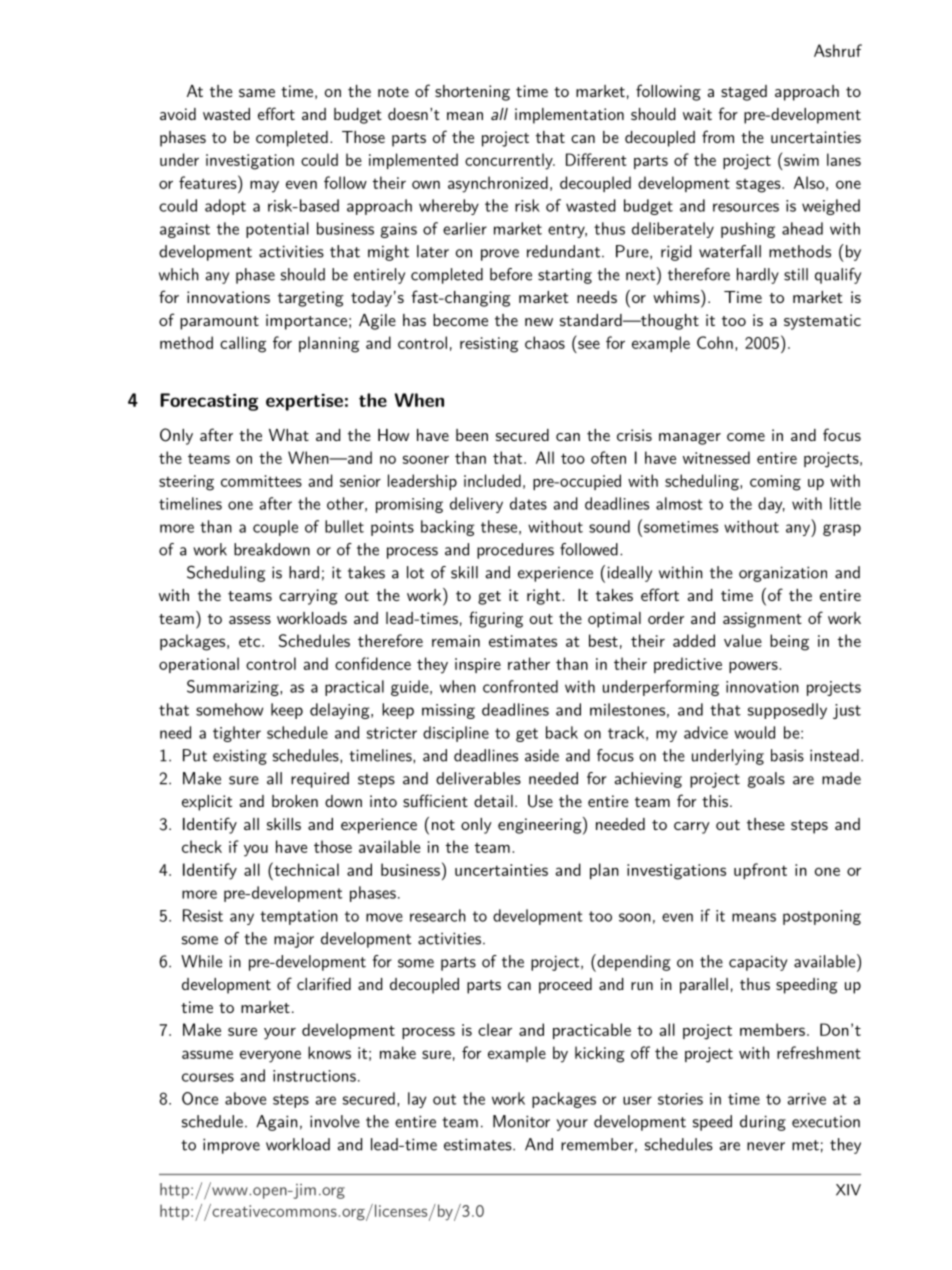 The image size is (952, 1270). Describe the element at coordinates (789, 642) in the image. I see `being` at that location.
